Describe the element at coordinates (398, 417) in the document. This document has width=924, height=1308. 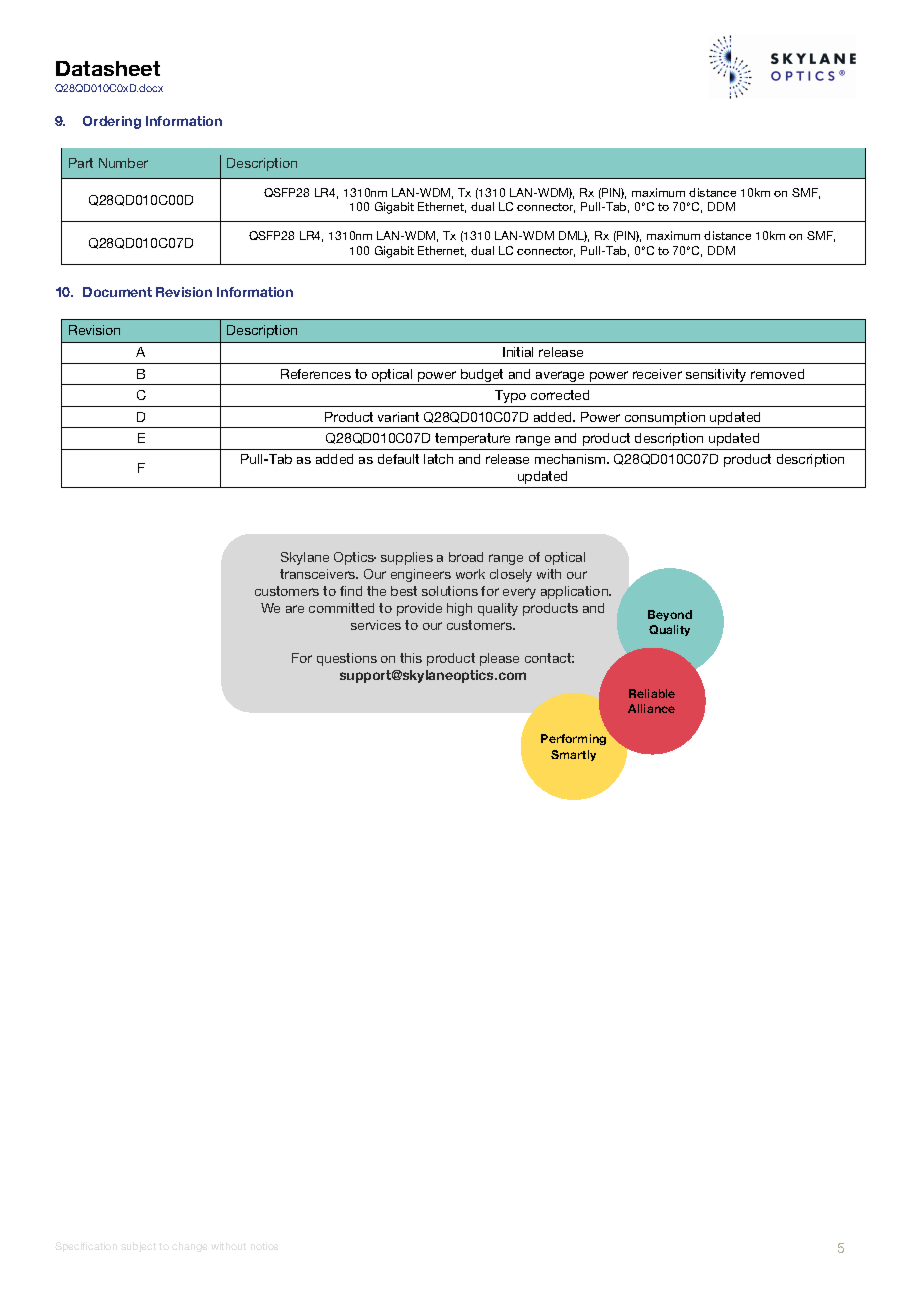
I see `variant` at that location.
